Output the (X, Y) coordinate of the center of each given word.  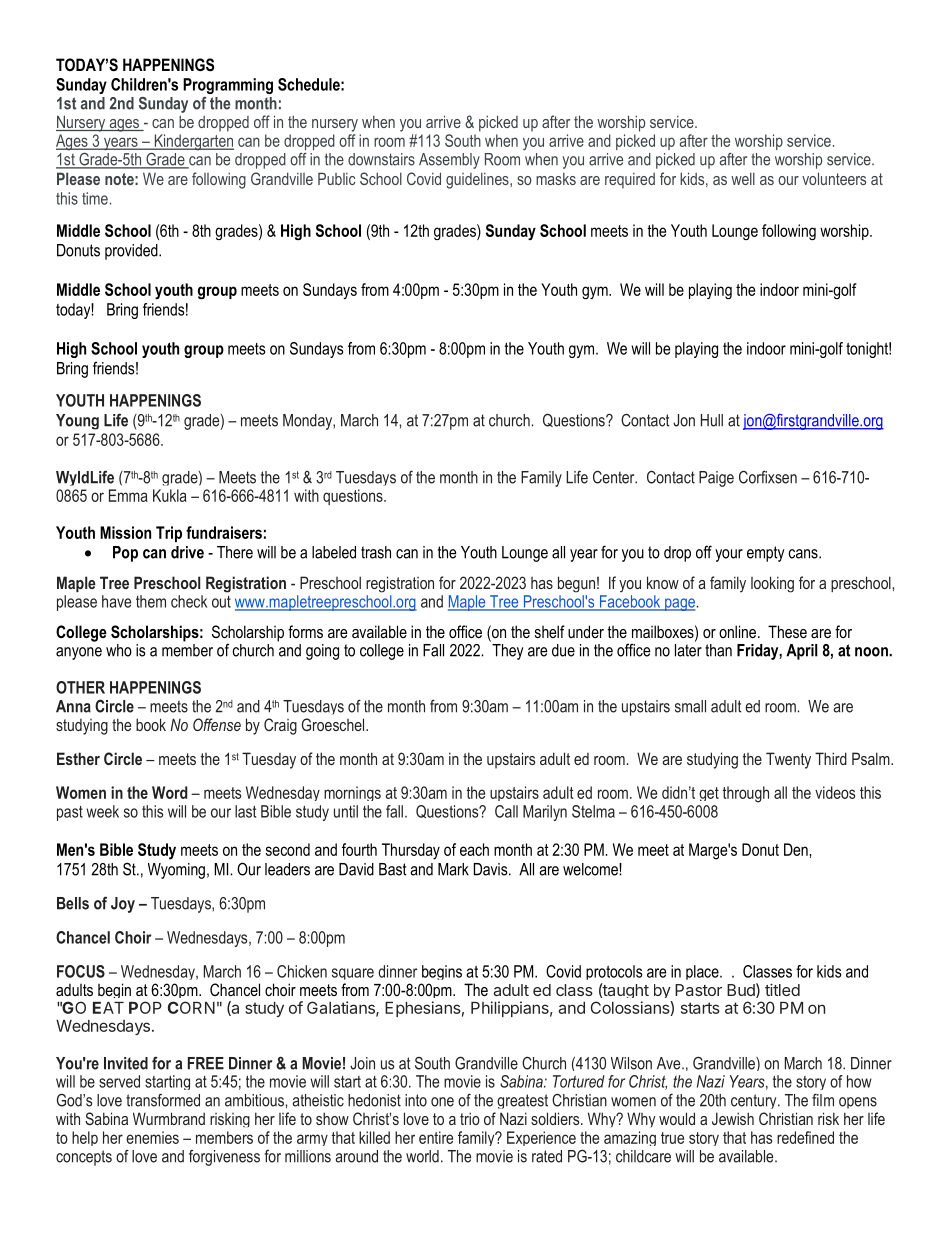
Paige (716, 479)
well (743, 178)
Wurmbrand (169, 1118)
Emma (128, 495)
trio (470, 1118)
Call (506, 811)
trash (376, 552)
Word (170, 792)
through (745, 794)
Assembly (449, 161)
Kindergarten (193, 142)
